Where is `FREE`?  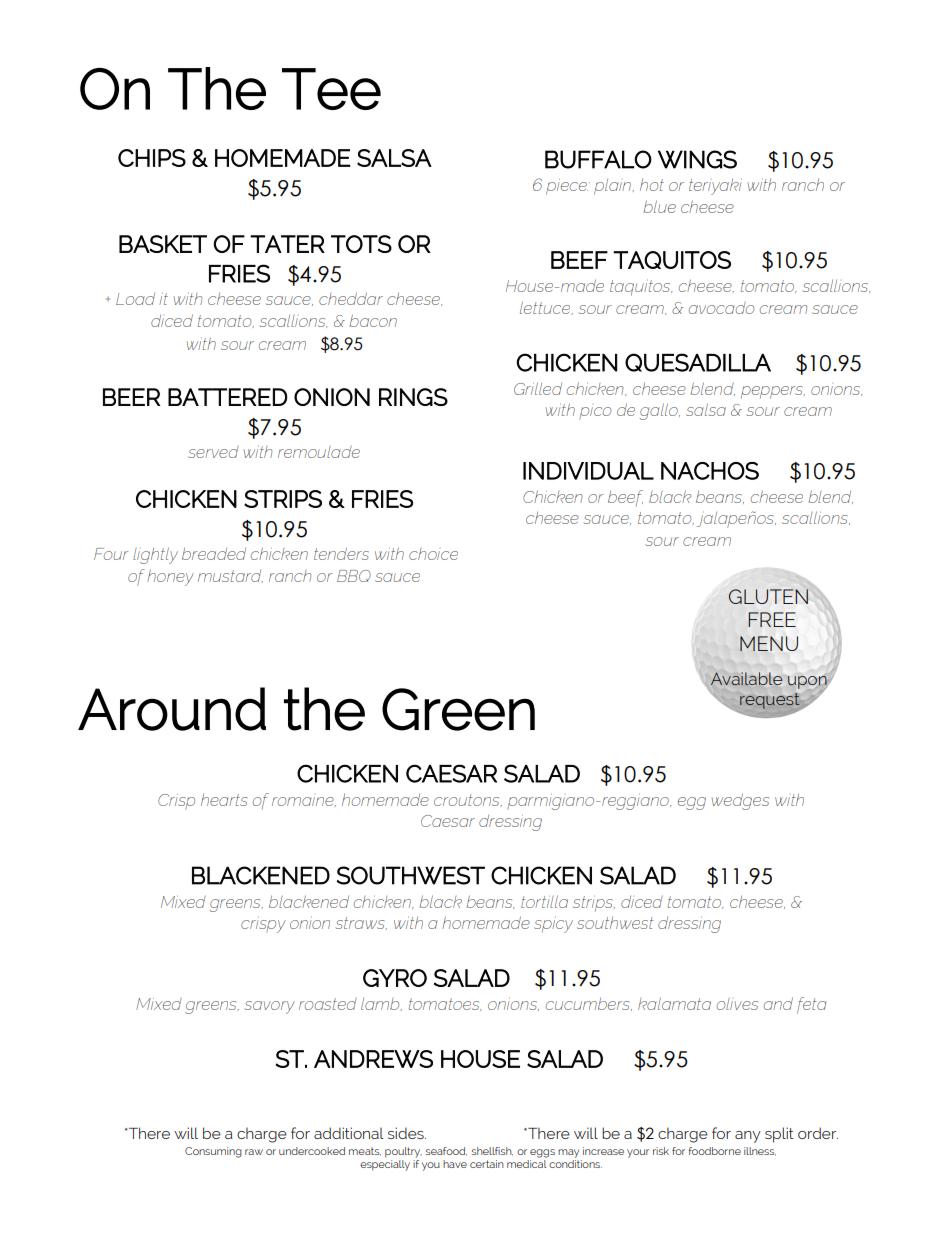 FREE is located at coordinates (772, 619).
